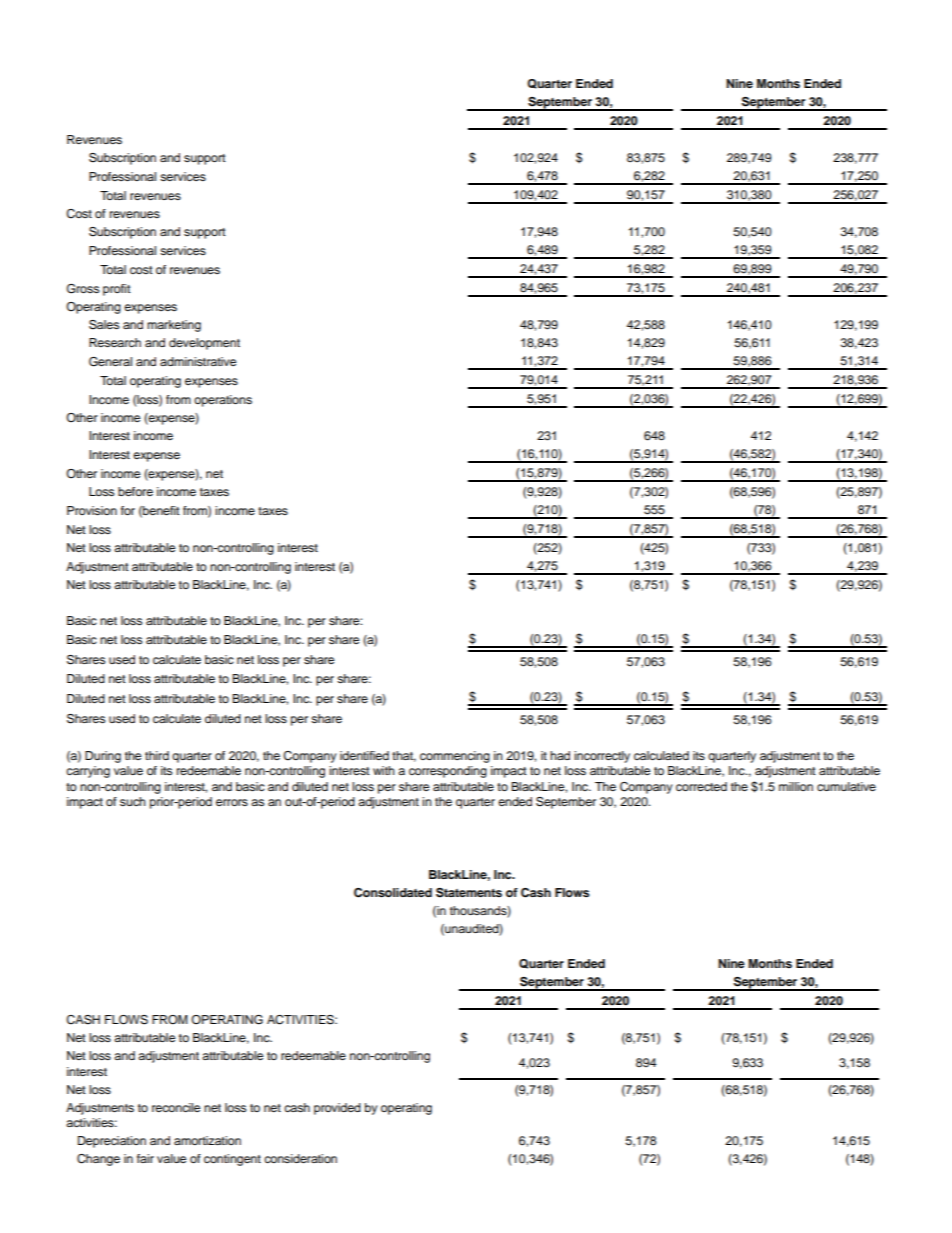 Image resolution: width=952 pixels, height=1233 pixels. Describe the element at coordinates (204, 344) in the document. I see `development` at that location.
